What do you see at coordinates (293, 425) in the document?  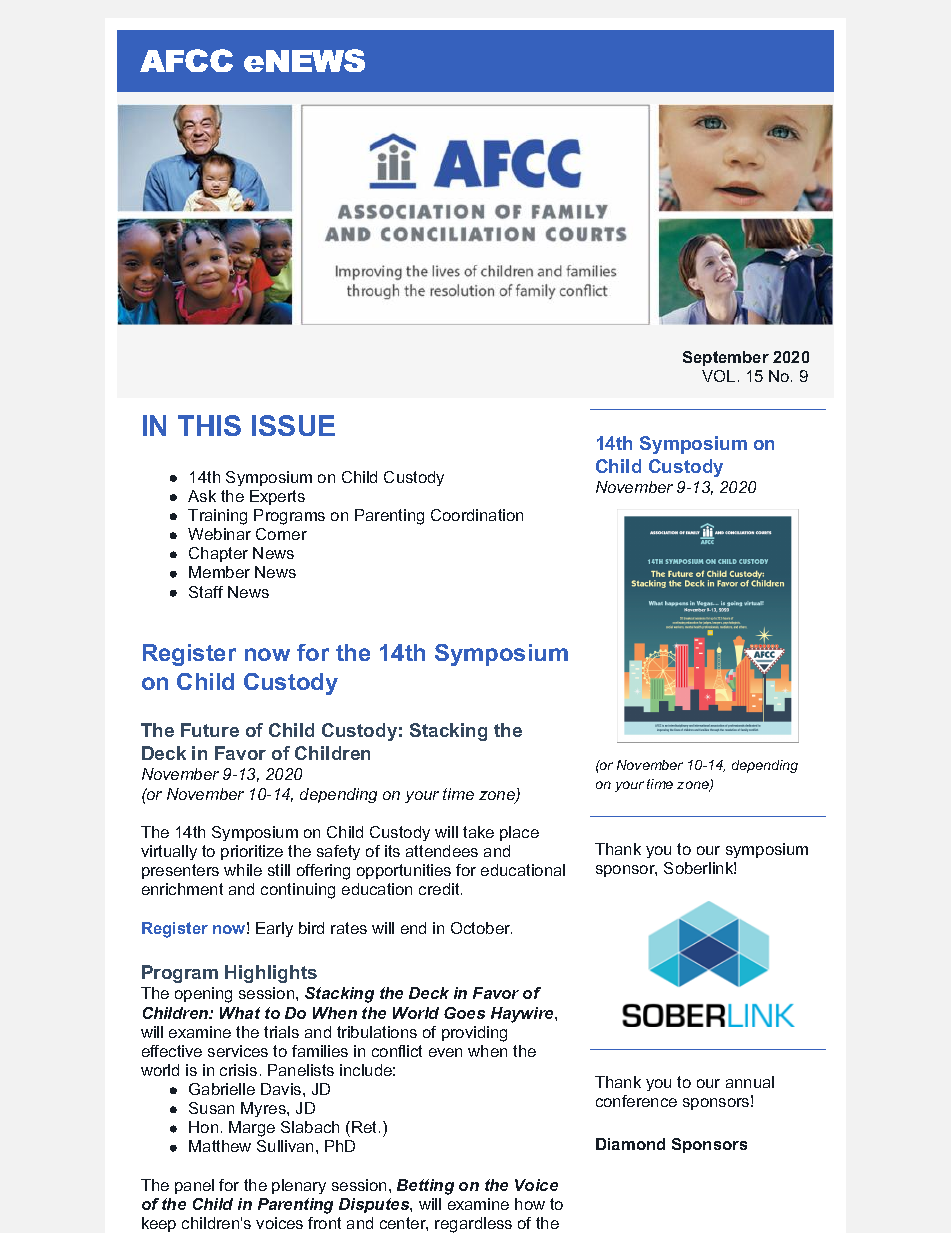 I see `ISSUE` at bounding box center [293, 425].
